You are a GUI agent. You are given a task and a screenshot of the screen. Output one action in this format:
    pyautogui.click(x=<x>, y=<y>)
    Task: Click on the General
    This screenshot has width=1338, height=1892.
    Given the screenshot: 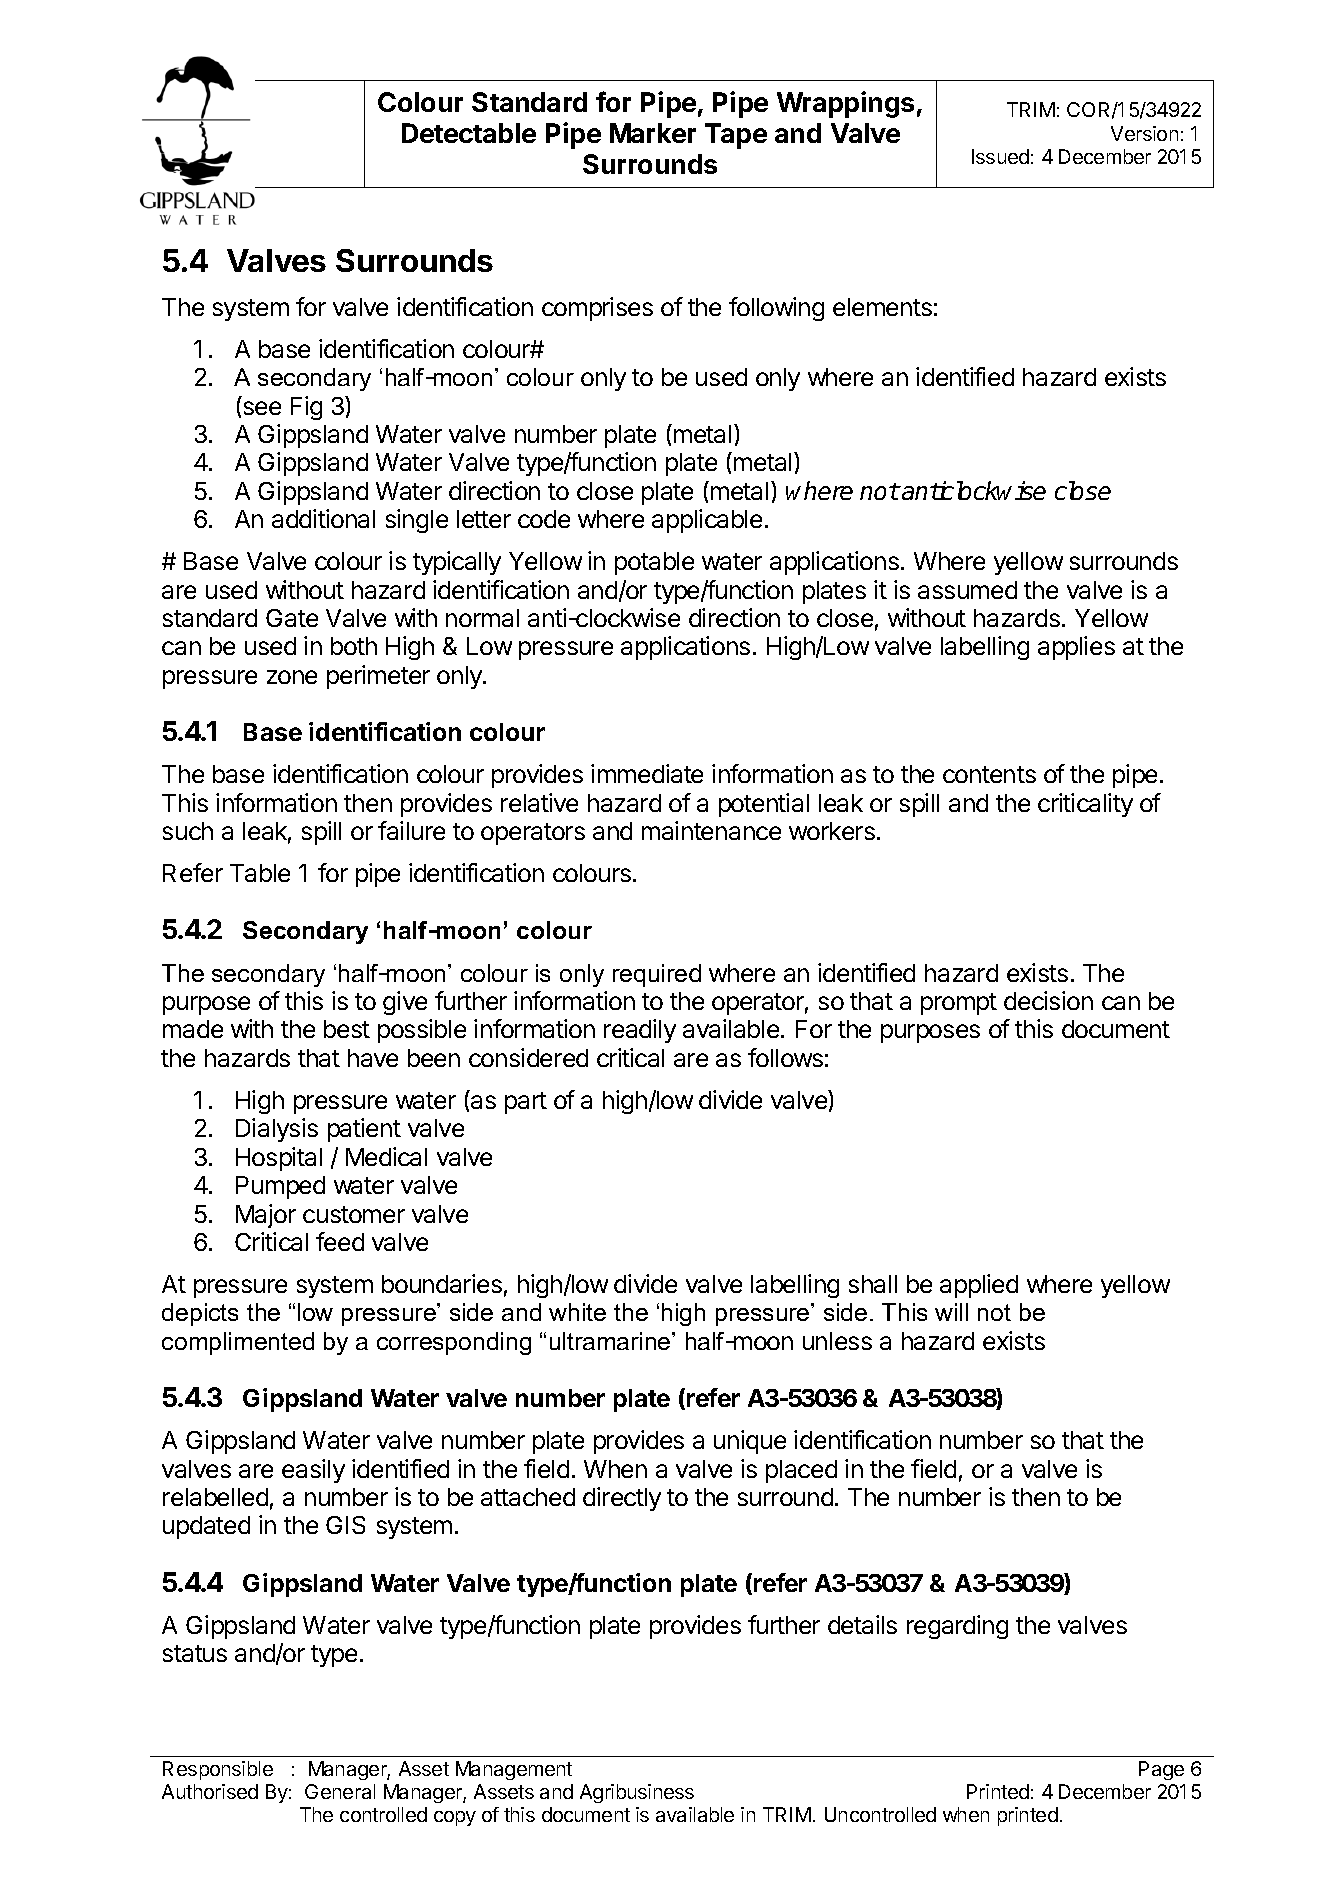 What is the action you would take?
    pyautogui.click(x=340, y=1791)
